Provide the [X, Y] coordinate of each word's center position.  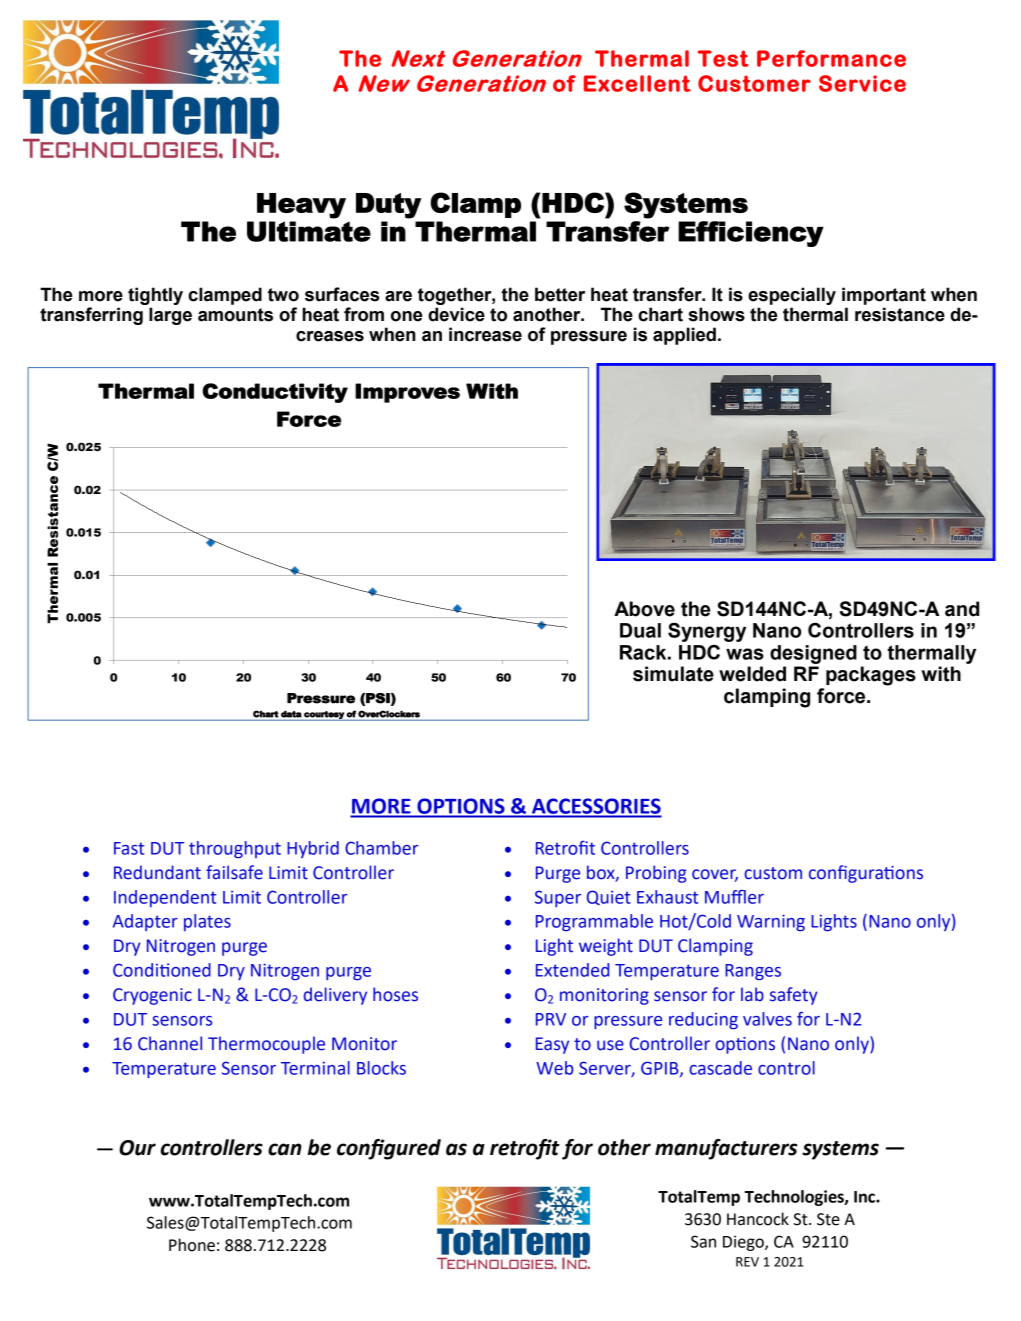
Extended [572, 970]
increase [485, 334]
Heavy [301, 206]
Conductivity [275, 393]
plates [207, 922]
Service [862, 83]
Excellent [637, 83]
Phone [192, 1245]
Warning [771, 923]
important [884, 296]
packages [871, 676]
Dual [640, 630]
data [291, 714]
